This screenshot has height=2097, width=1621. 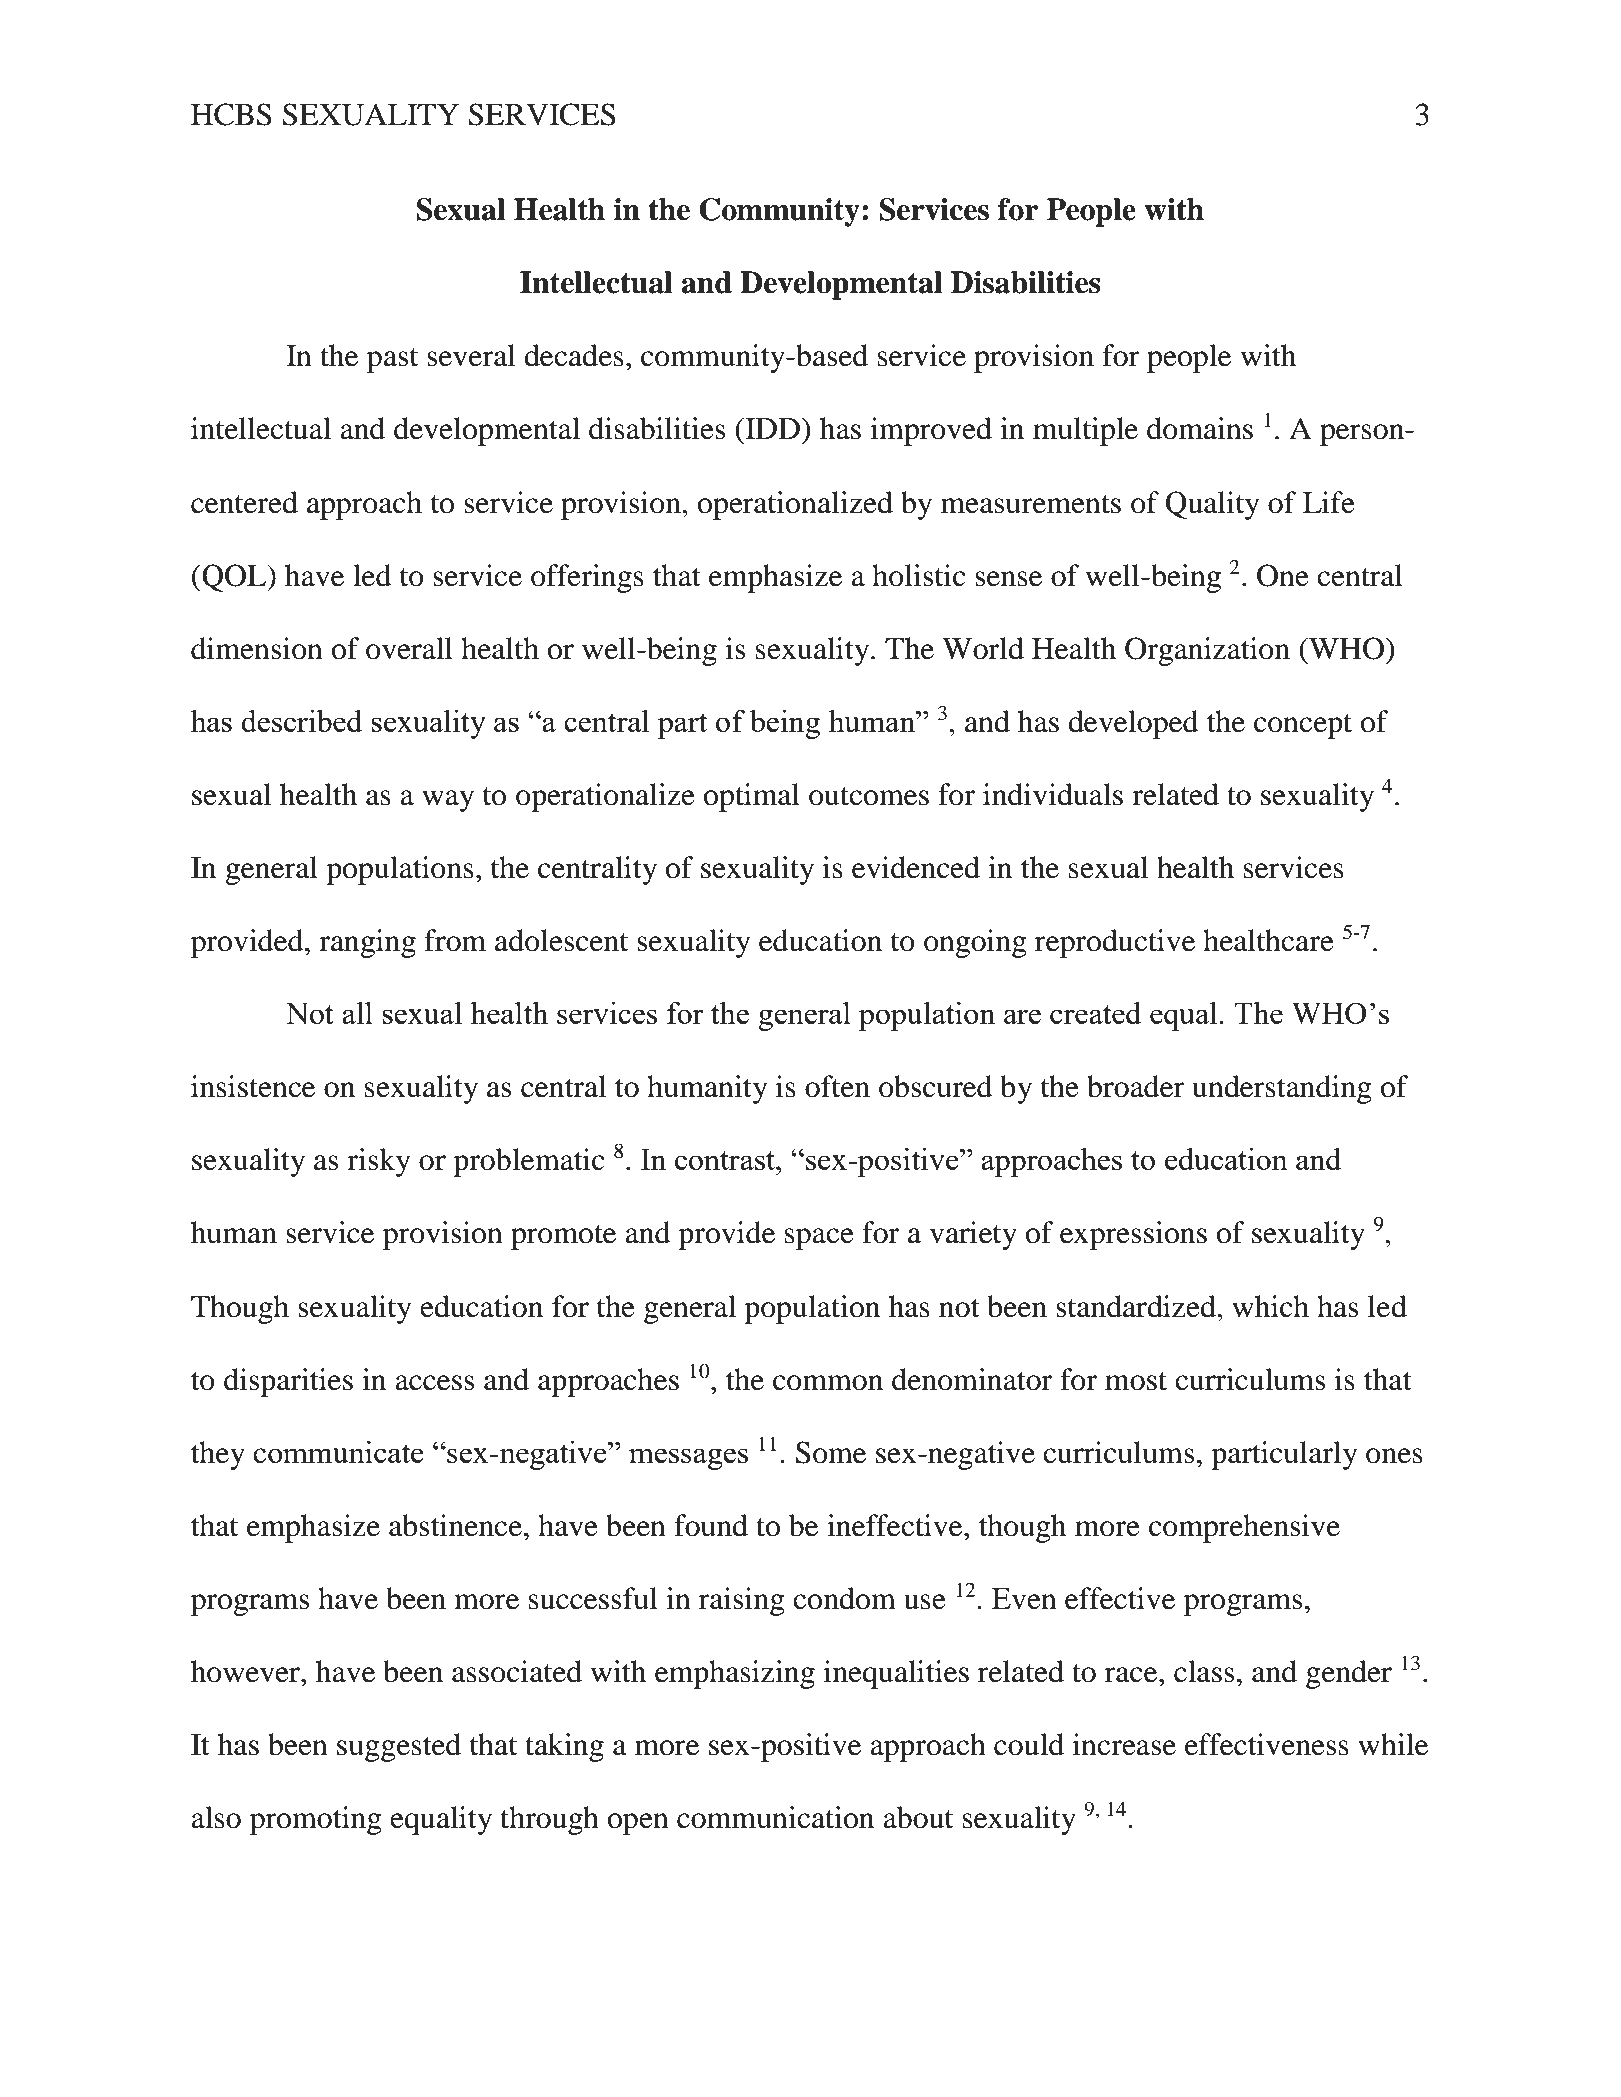 I want to click on often, so click(x=837, y=1086).
